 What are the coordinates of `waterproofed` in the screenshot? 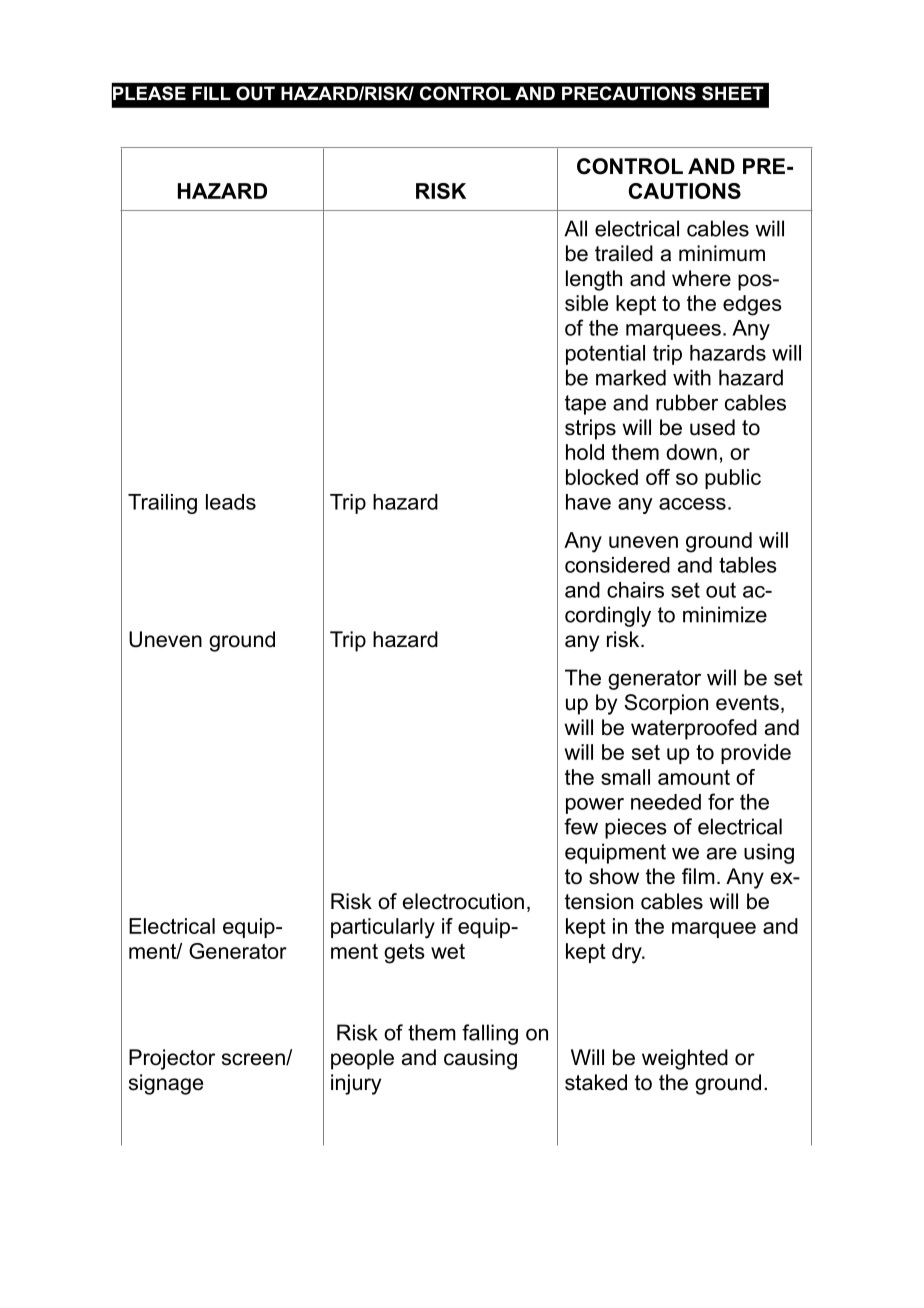 It's located at (694, 729).
